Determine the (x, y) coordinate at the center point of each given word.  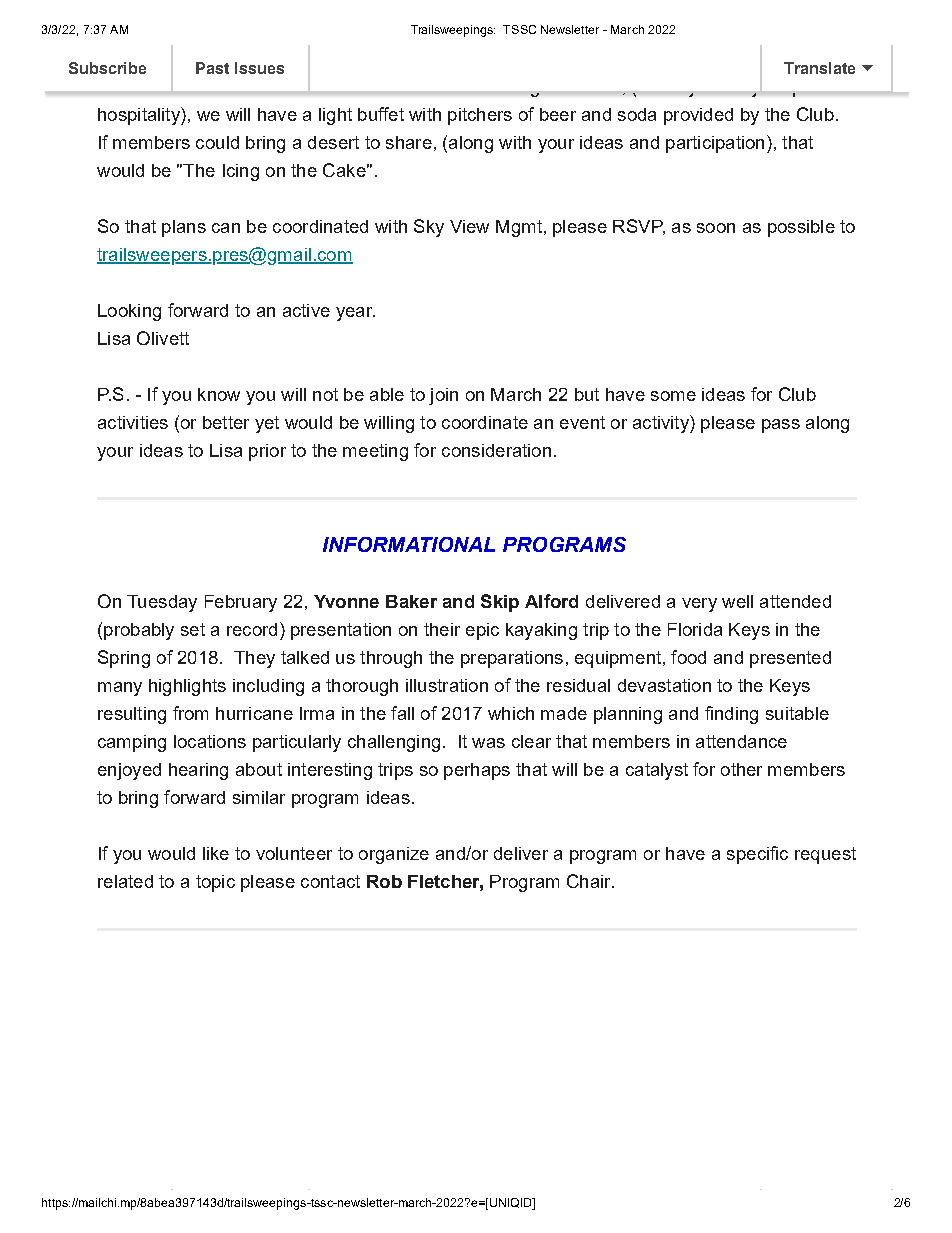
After (152, 58)
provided (698, 116)
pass (781, 426)
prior (267, 452)
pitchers (480, 116)
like (216, 853)
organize (394, 855)
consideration (496, 450)
